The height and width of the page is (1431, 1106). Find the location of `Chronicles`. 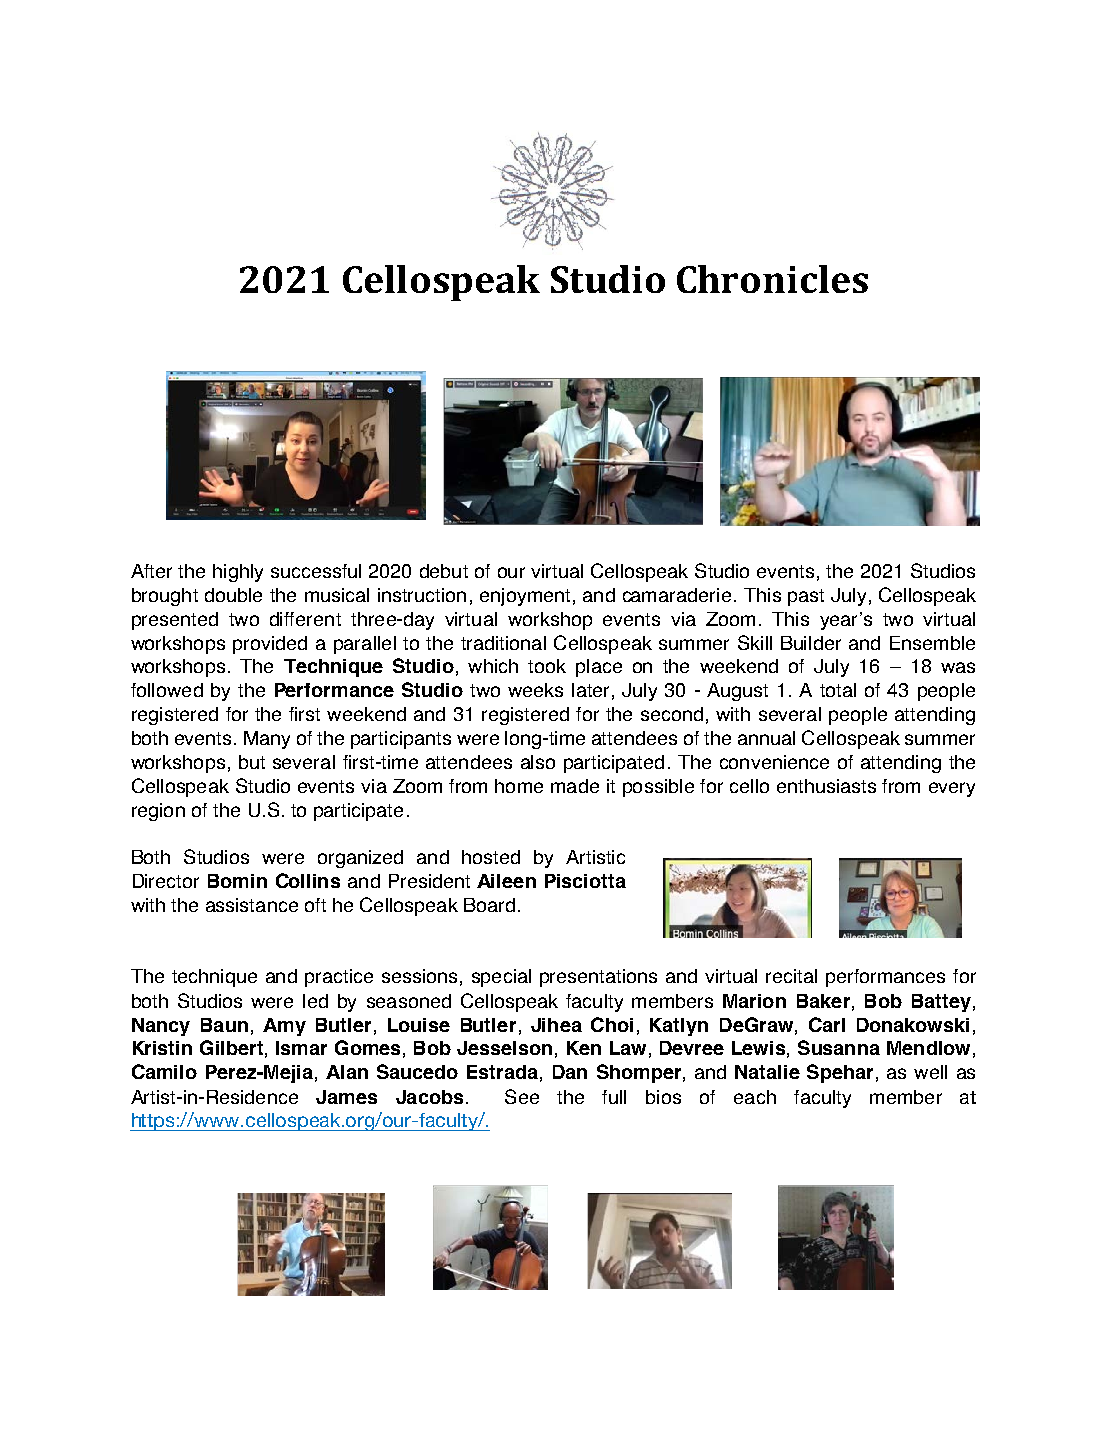

Chronicles is located at coordinates (772, 279).
